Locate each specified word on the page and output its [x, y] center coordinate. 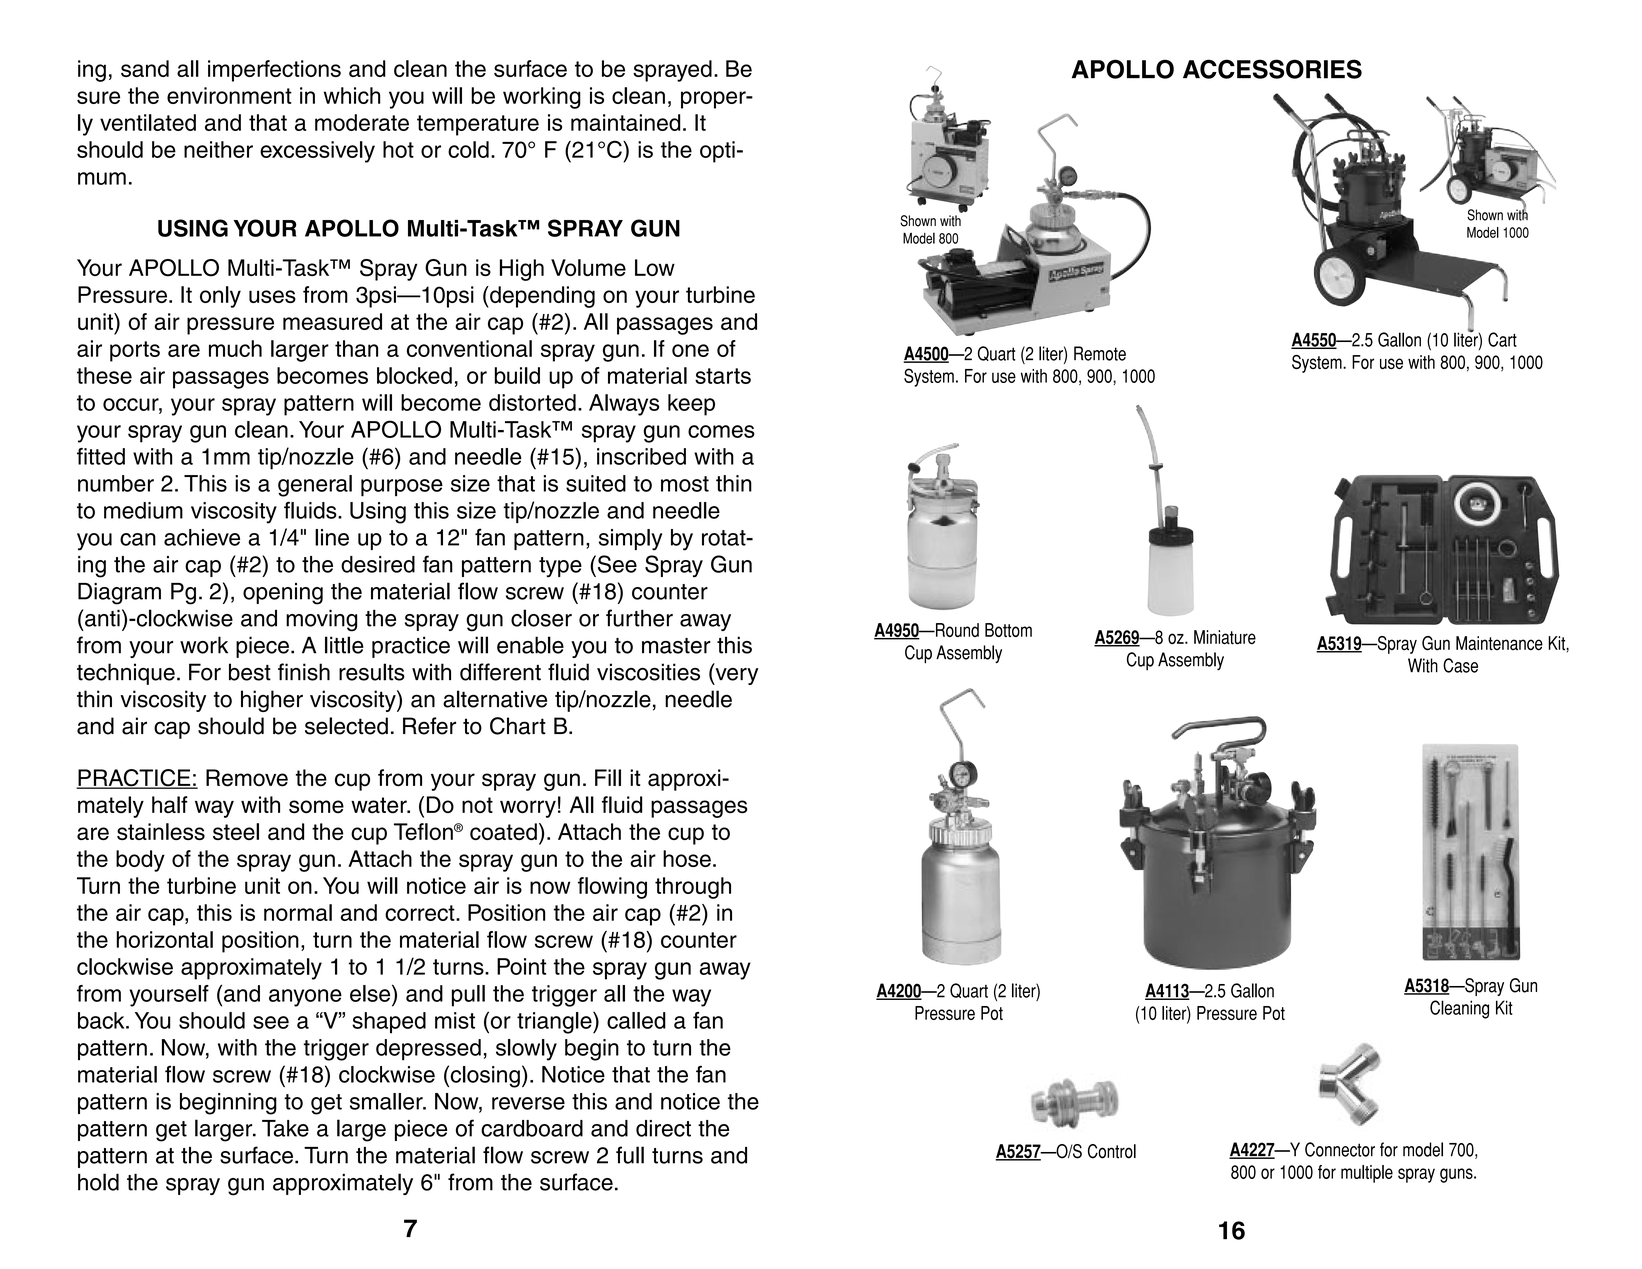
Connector [1340, 1149]
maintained [625, 122]
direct [663, 1128]
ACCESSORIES [1272, 69]
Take [285, 1128]
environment [229, 95]
